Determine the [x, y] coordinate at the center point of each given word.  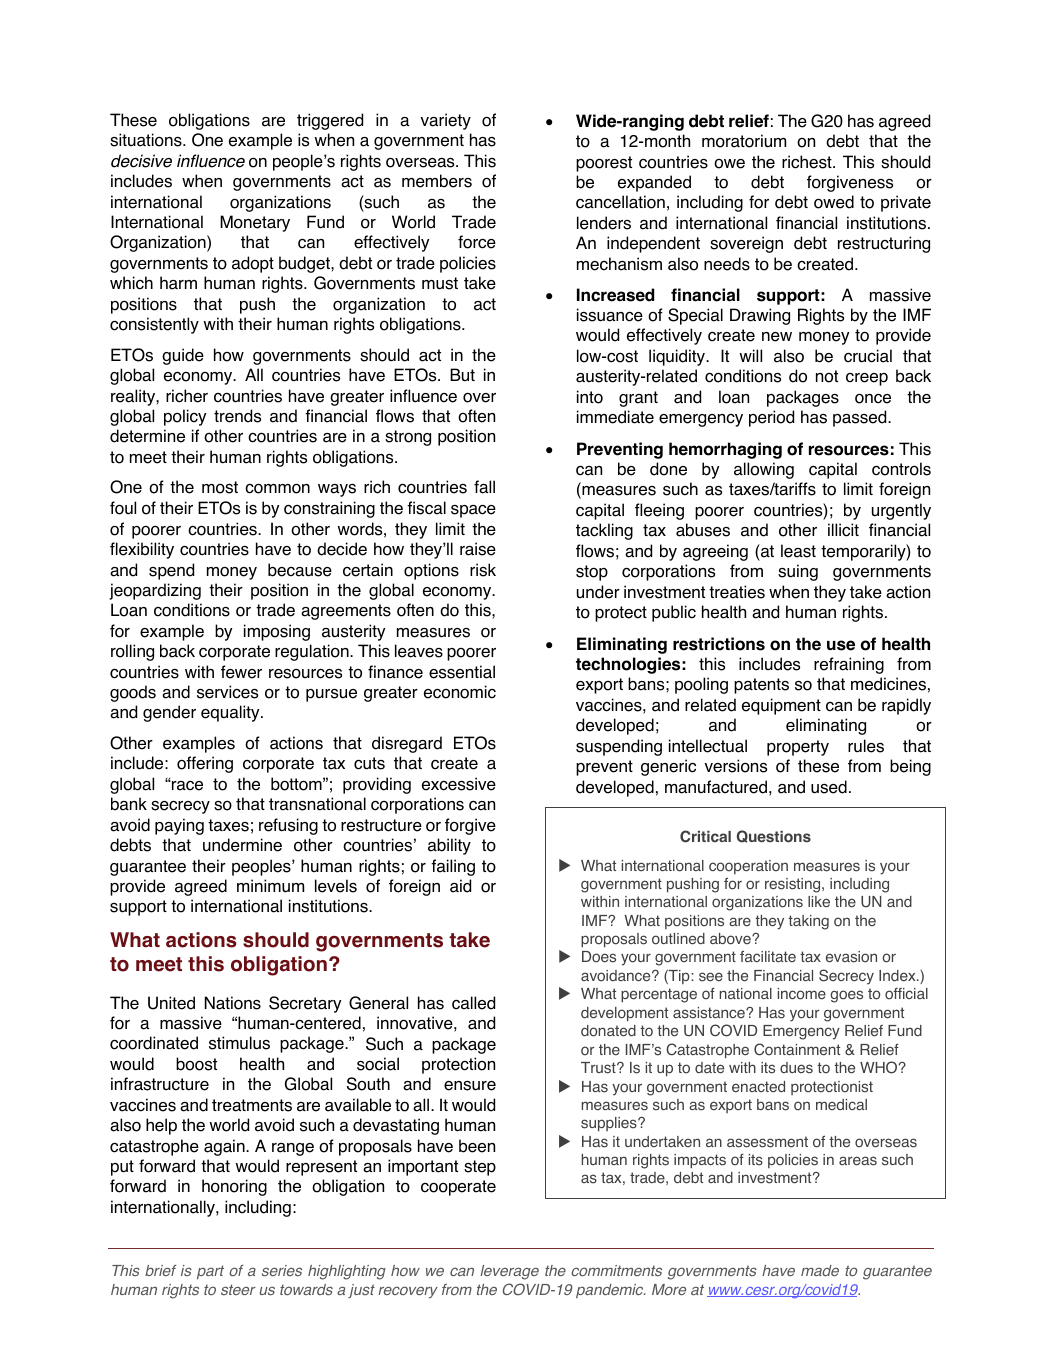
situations [147, 140]
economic [460, 692]
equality [231, 713]
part [210, 1272]
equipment [781, 706]
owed [834, 202]
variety [445, 121]
